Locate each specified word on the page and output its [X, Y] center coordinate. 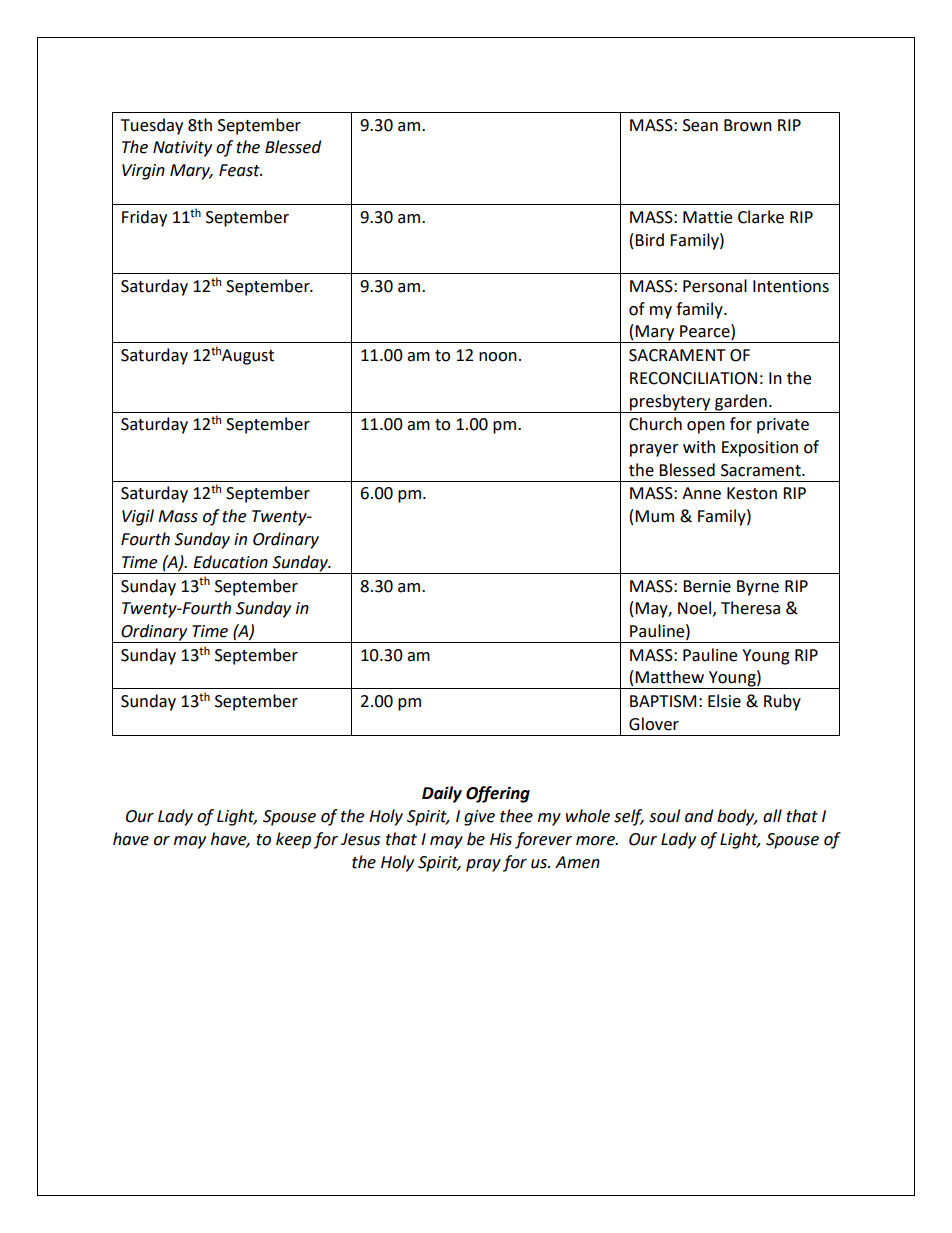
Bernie [707, 586]
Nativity [182, 149]
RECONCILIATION [693, 378]
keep [293, 840]
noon [498, 357]
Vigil [138, 517]
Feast [240, 170]
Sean [700, 125]
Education [230, 562]
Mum [654, 516]
